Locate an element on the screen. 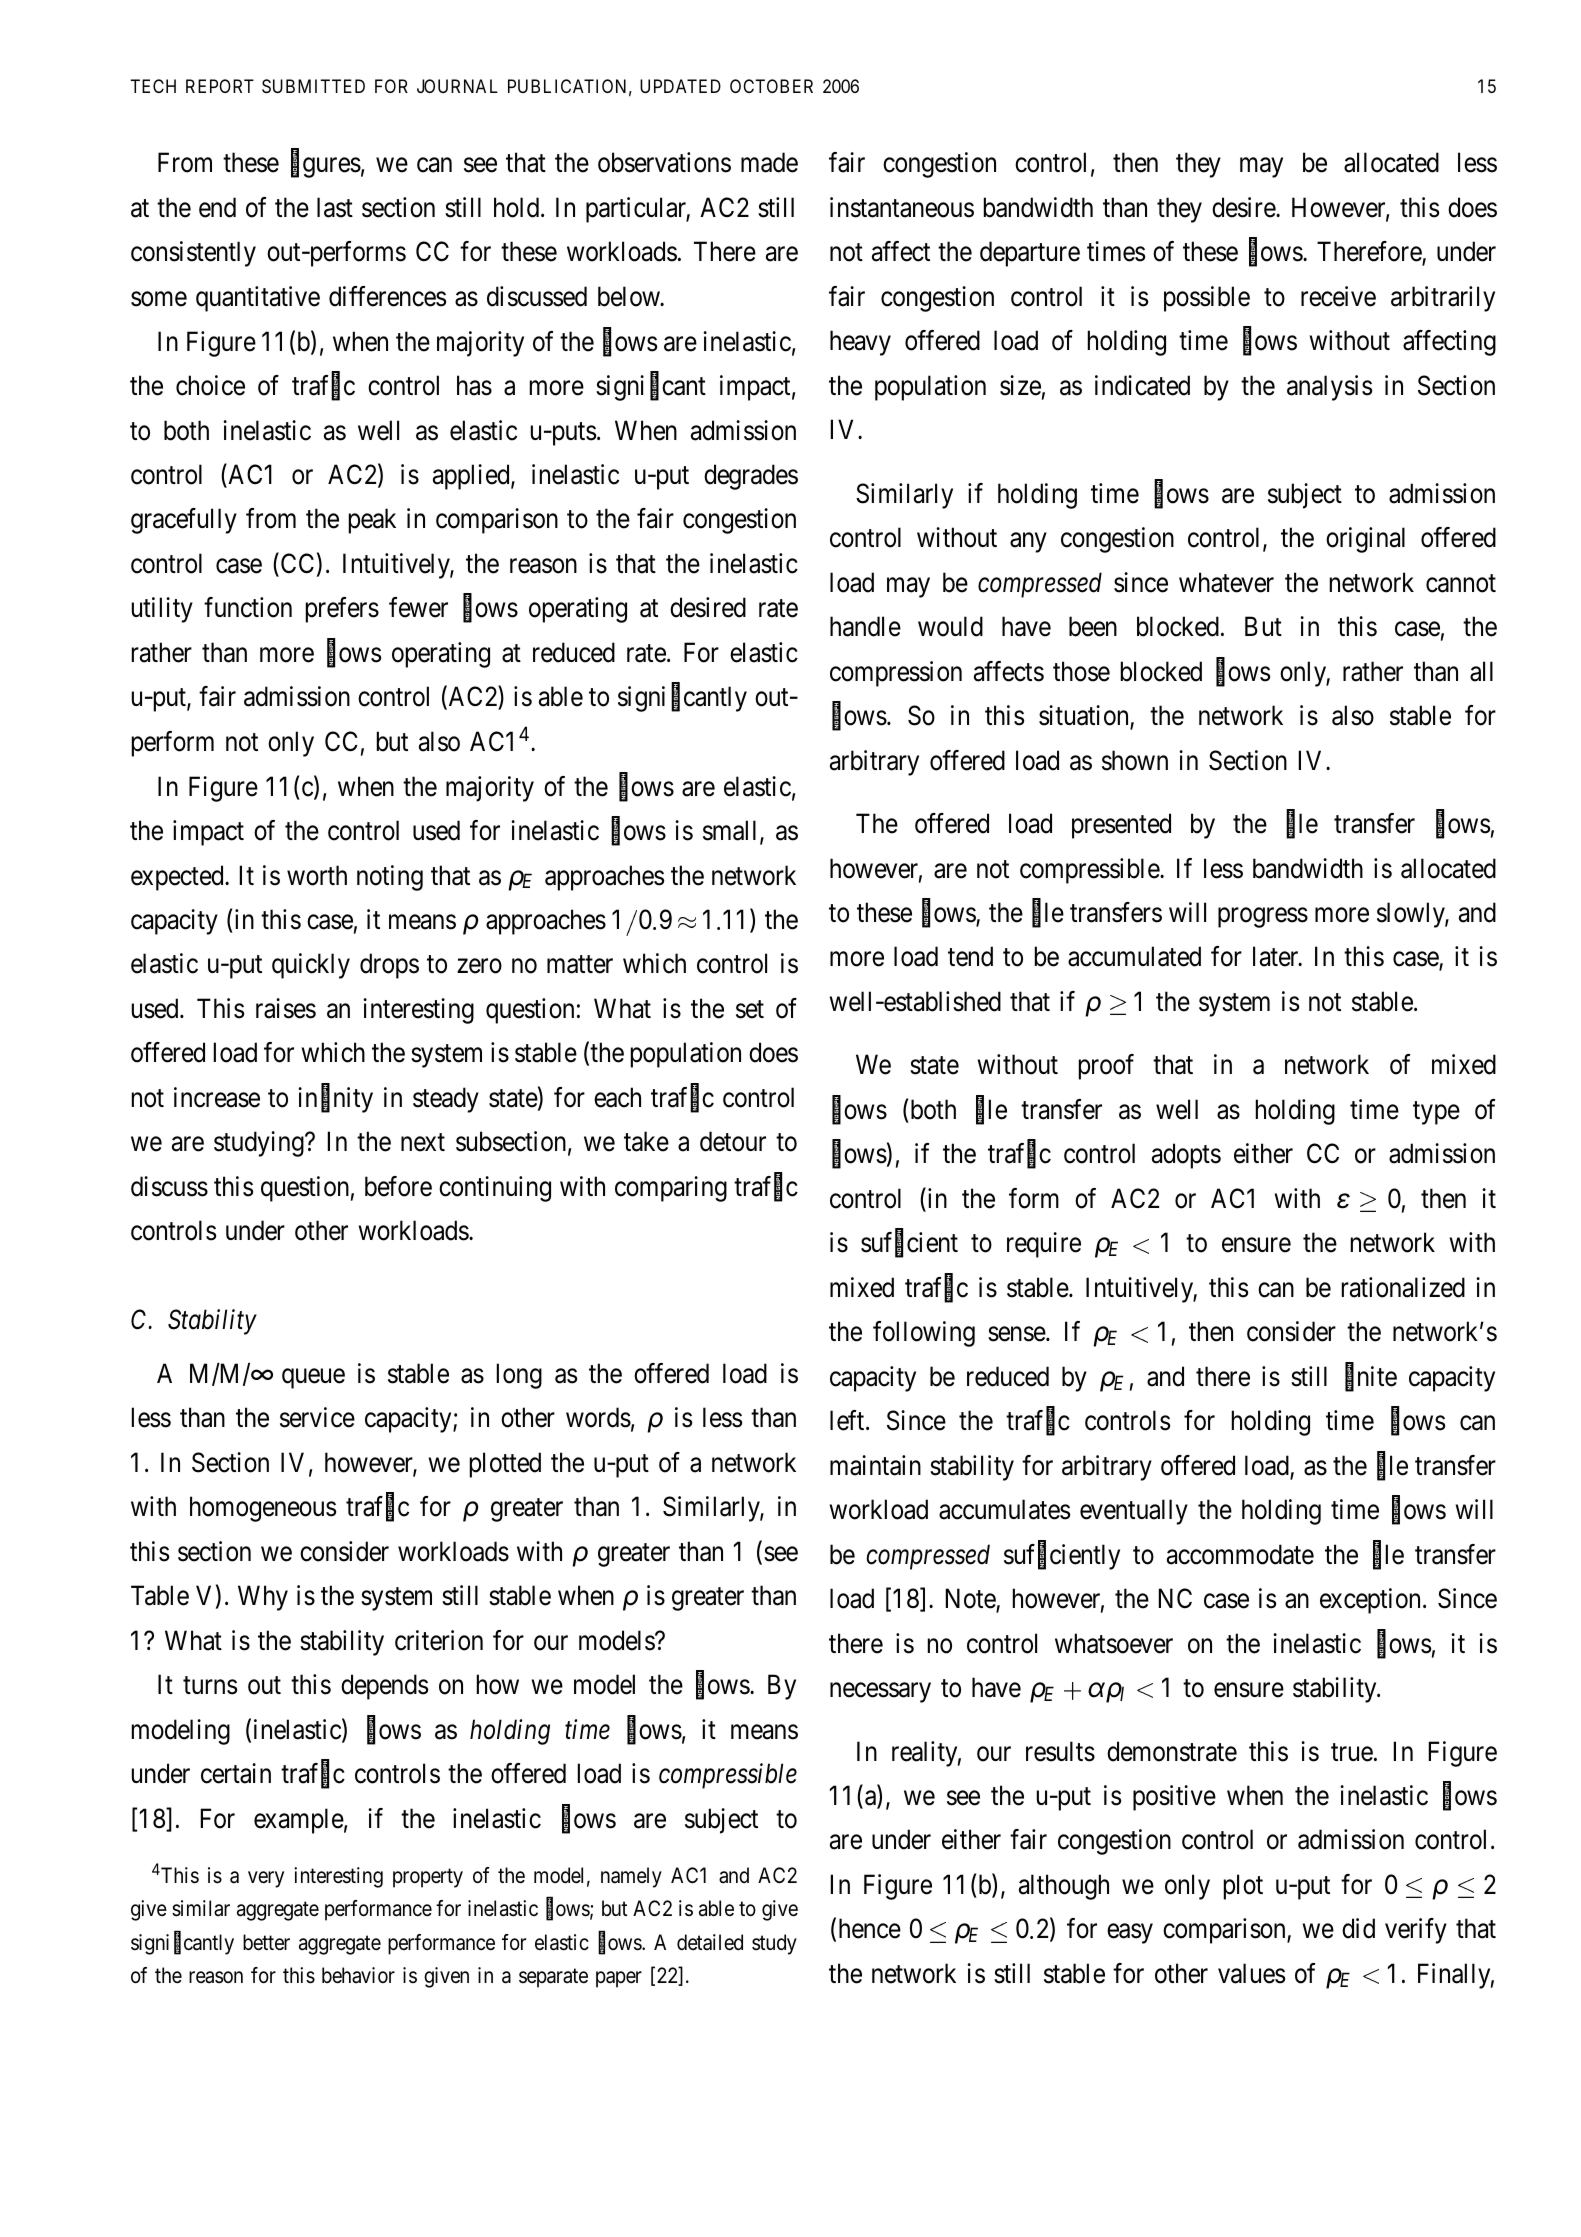  compression is located at coordinates (896, 674).
